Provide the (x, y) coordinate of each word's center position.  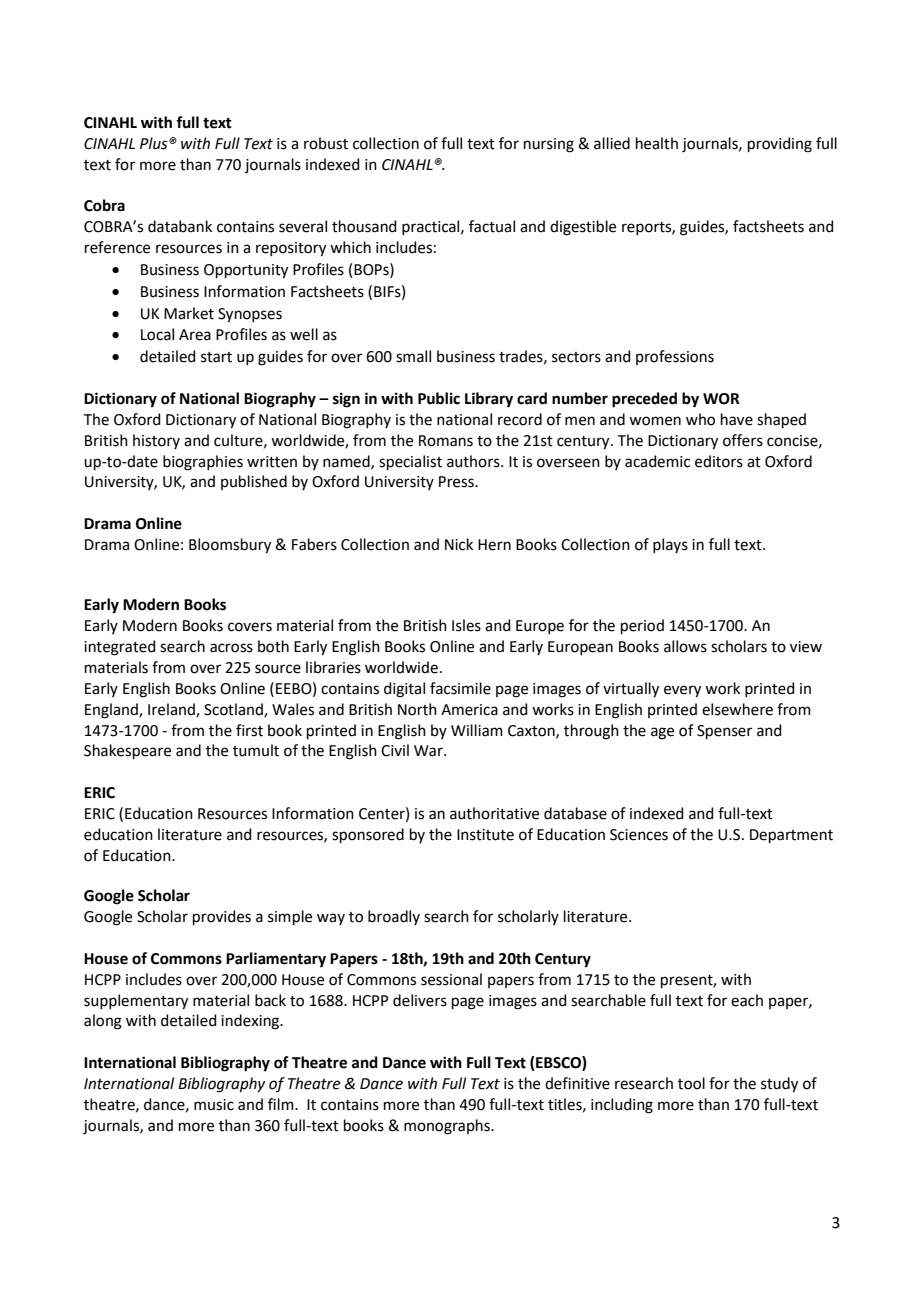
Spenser (724, 732)
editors (719, 461)
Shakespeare (127, 751)
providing (780, 145)
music (214, 1105)
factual (492, 226)
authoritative (494, 813)
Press (457, 482)
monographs (448, 1127)
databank (180, 226)
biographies (203, 463)
